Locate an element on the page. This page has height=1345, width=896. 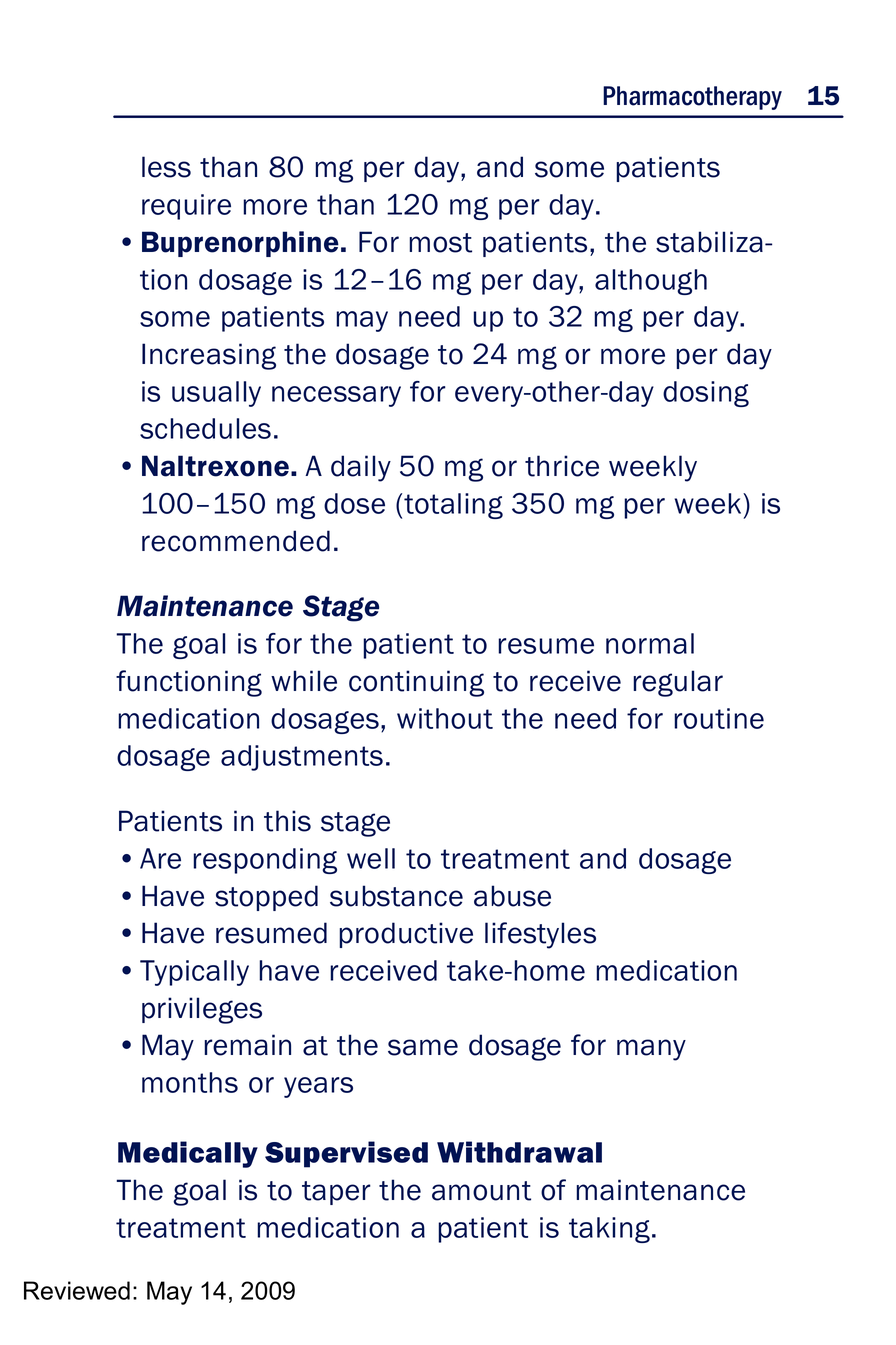
most is located at coordinates (441, 243).
